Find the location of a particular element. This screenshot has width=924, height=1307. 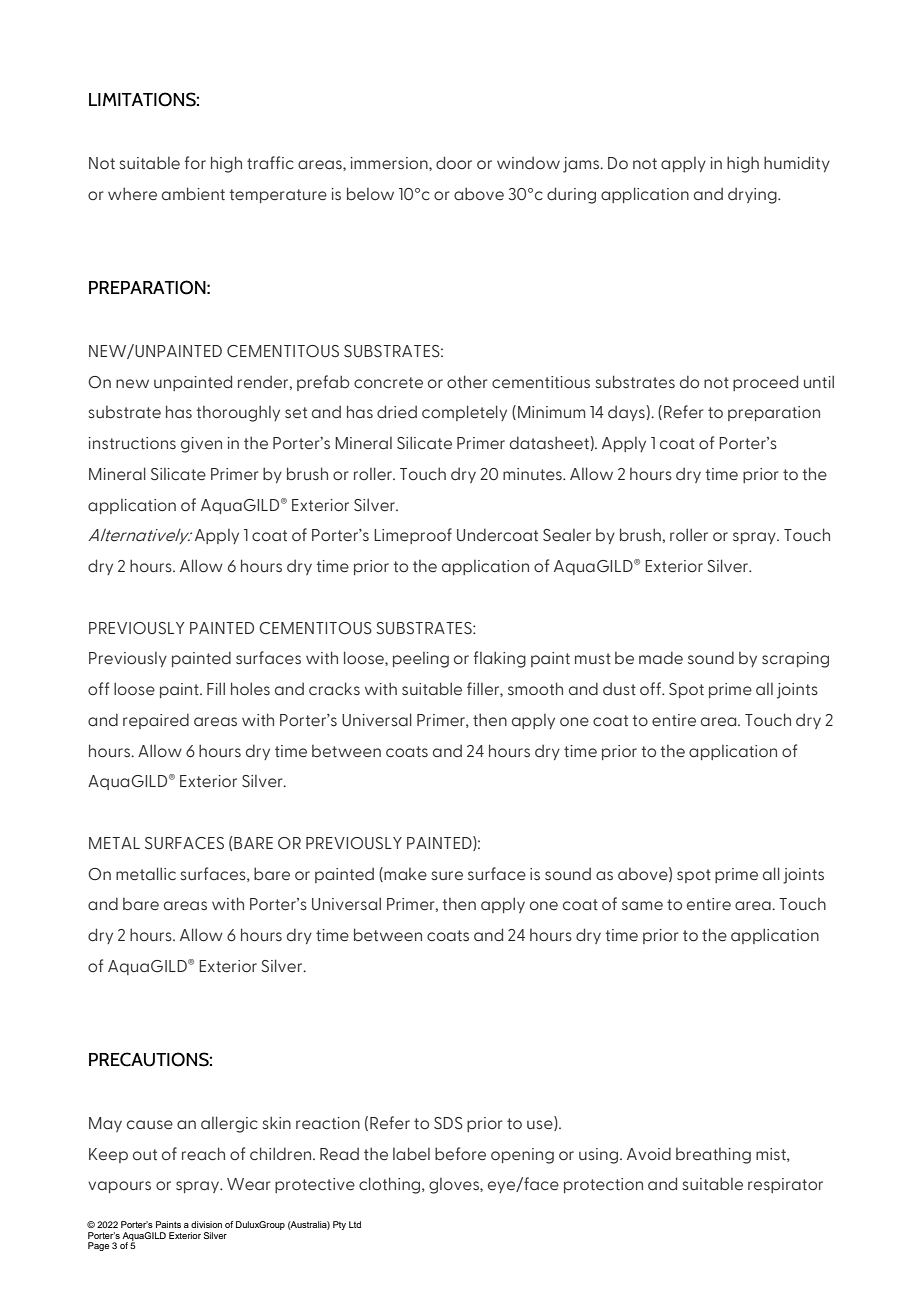

scraping is located at coordinates (795, 660).
